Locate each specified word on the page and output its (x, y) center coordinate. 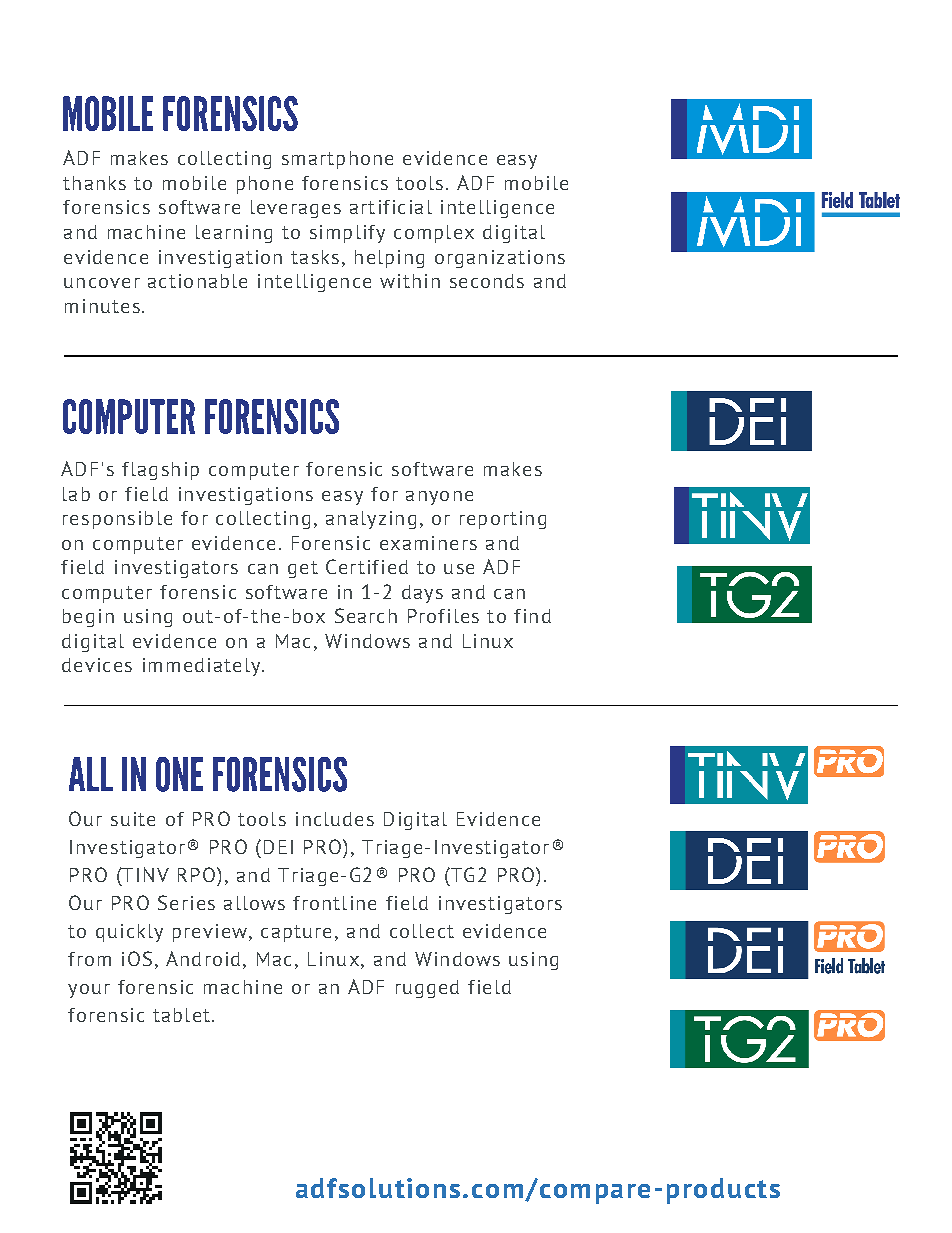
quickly (129, 933)
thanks (94, 183)
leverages (296, 209)
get (303, 569)
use (459, 569)
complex (434, 234)
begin (88, 618)
